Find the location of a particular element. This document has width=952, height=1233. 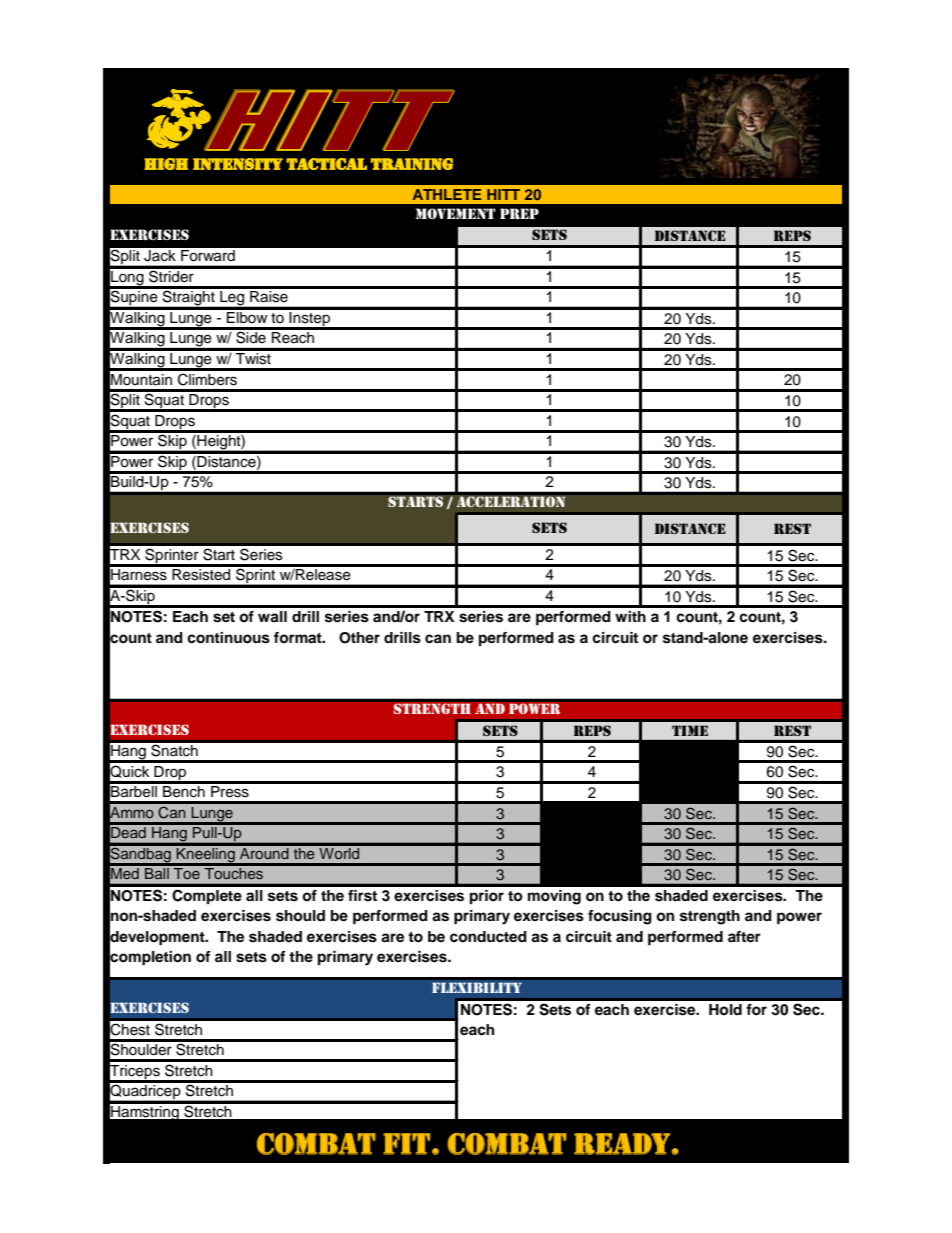

focusing is located at coordinates (620, 917).
